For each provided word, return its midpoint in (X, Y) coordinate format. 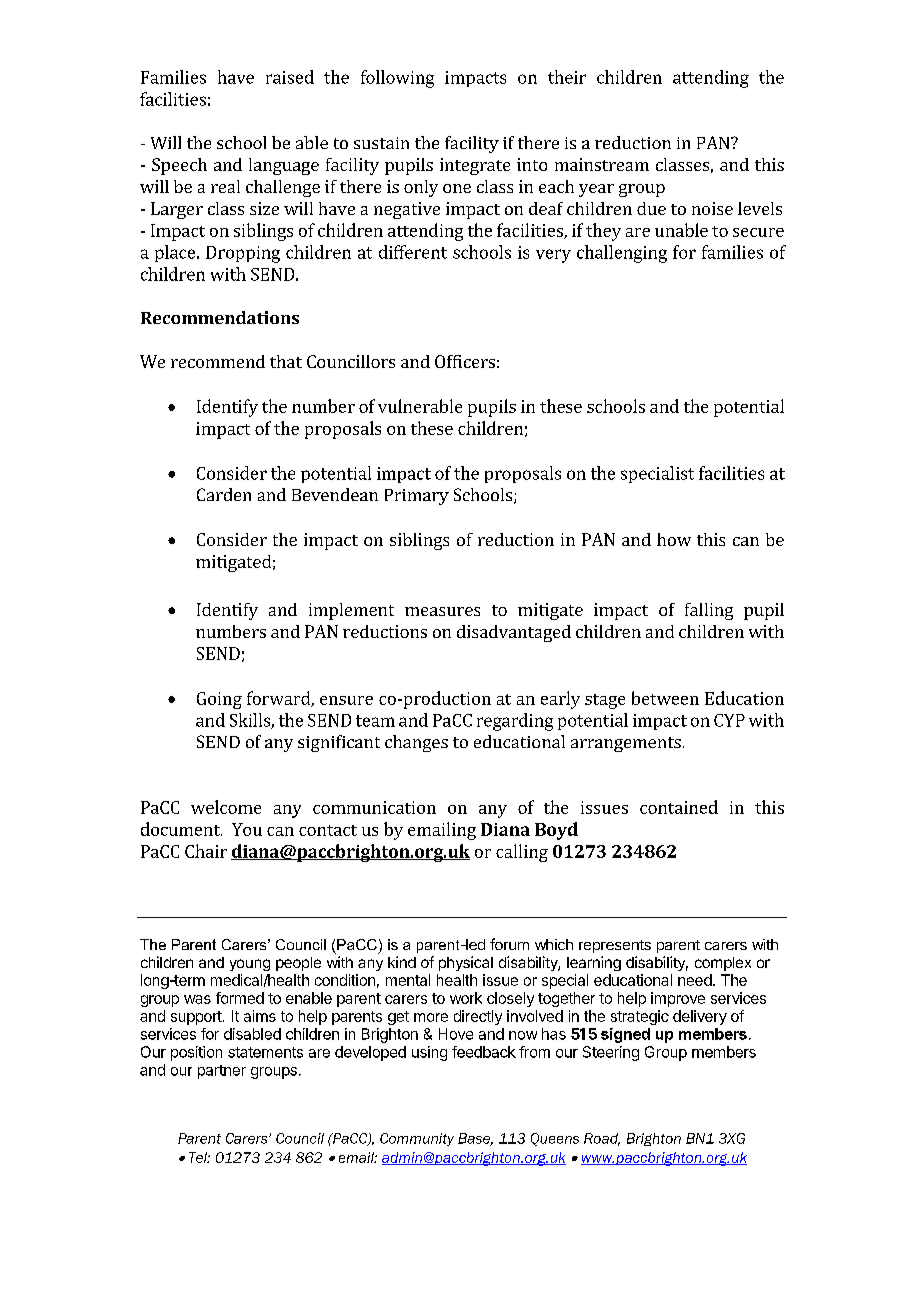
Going (219, 700)
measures (442, 611)
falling (709, 611)
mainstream (602, 164)
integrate (475, 166)
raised (290, 77)
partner (222, 1072)
